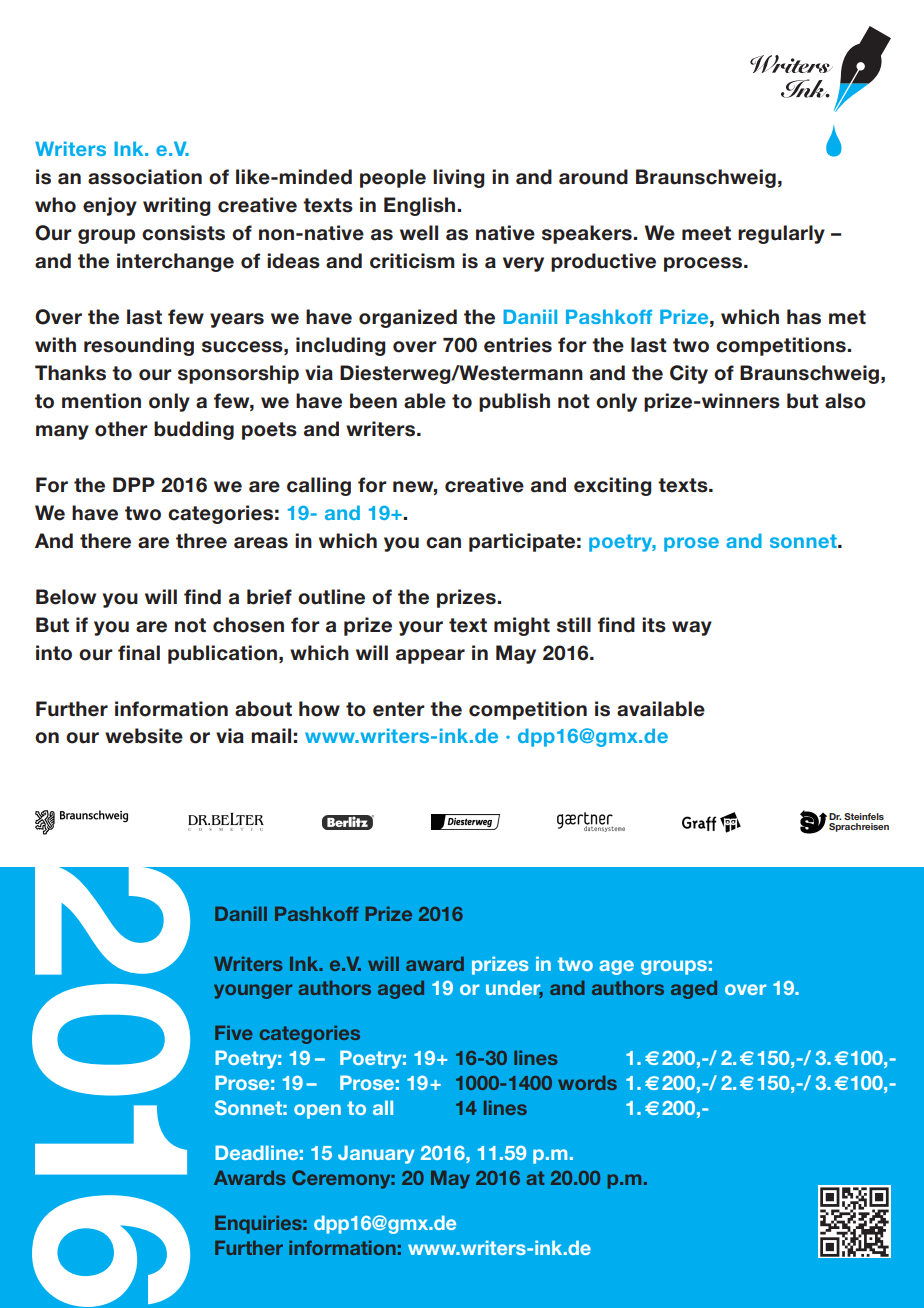  What do you see at coordinates (139, 653) in the image?
I see `final` at bounding box center [139, 653].
